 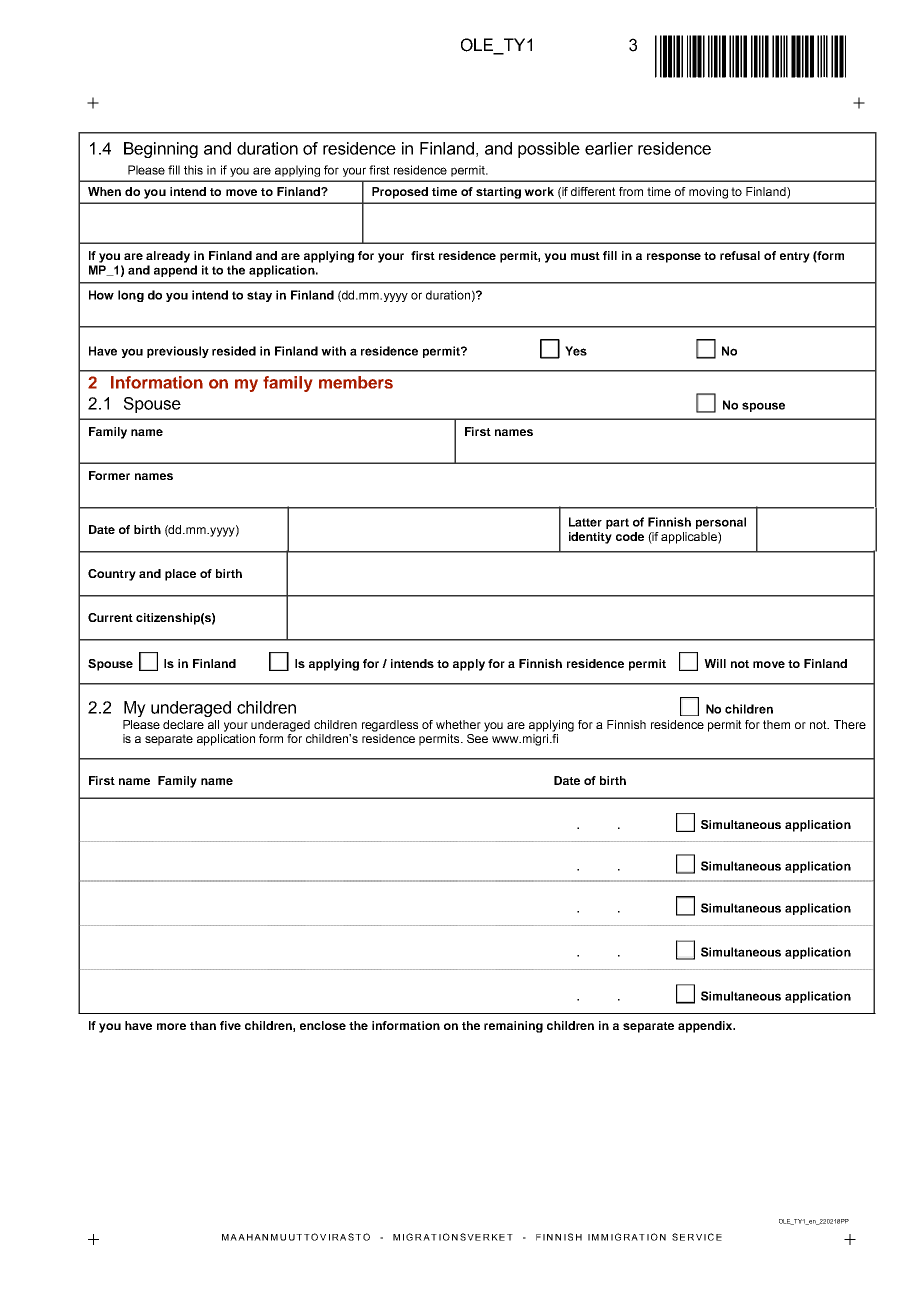 What do you see at coordinates (708, 193) in the document?
I see `moving` at bounding box center [708, 193].
